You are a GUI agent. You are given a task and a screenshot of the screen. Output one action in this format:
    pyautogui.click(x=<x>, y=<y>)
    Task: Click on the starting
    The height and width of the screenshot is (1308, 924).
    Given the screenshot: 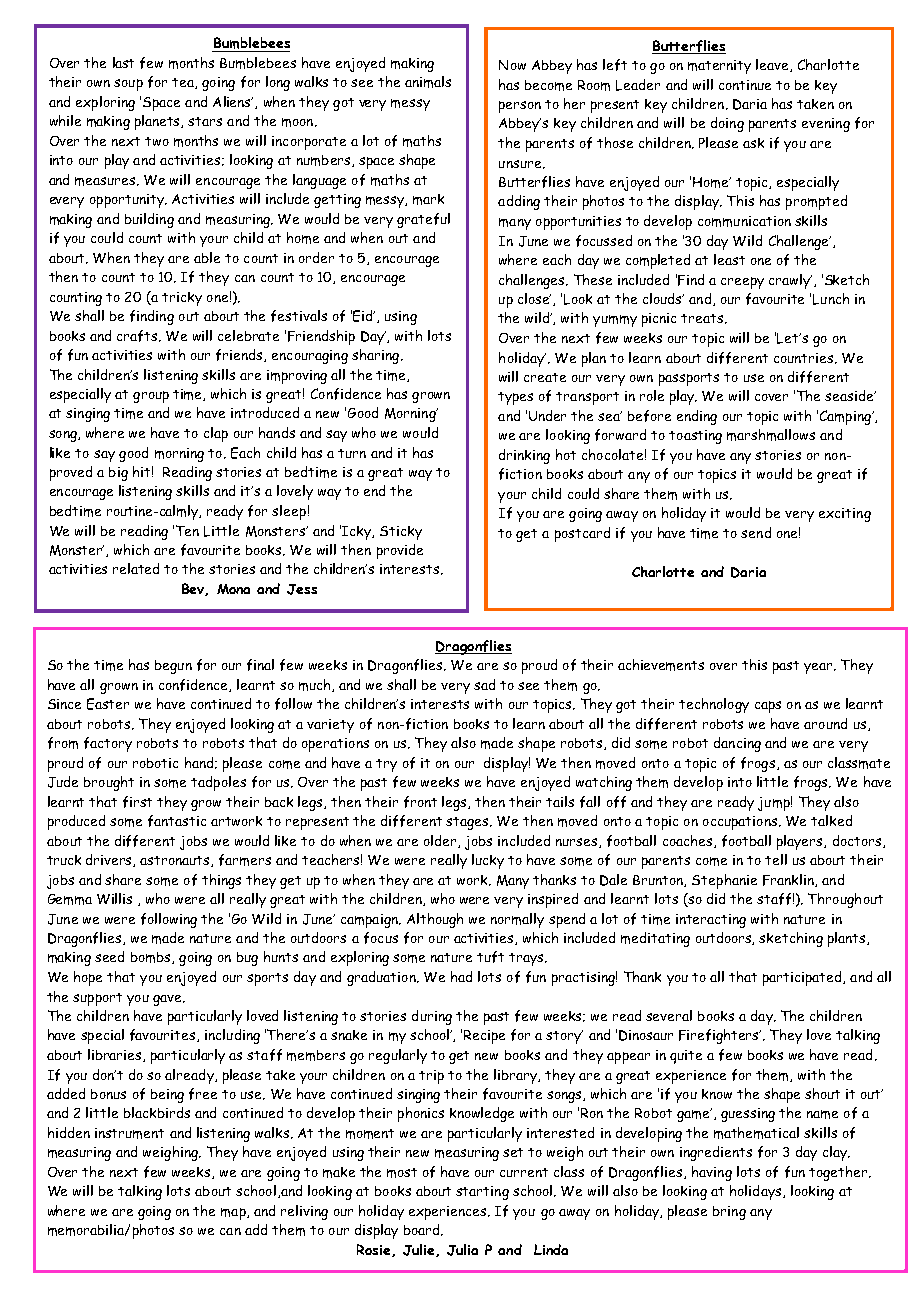 What is the action you would take?
    pyautogui.click(x=482, y=1193)
